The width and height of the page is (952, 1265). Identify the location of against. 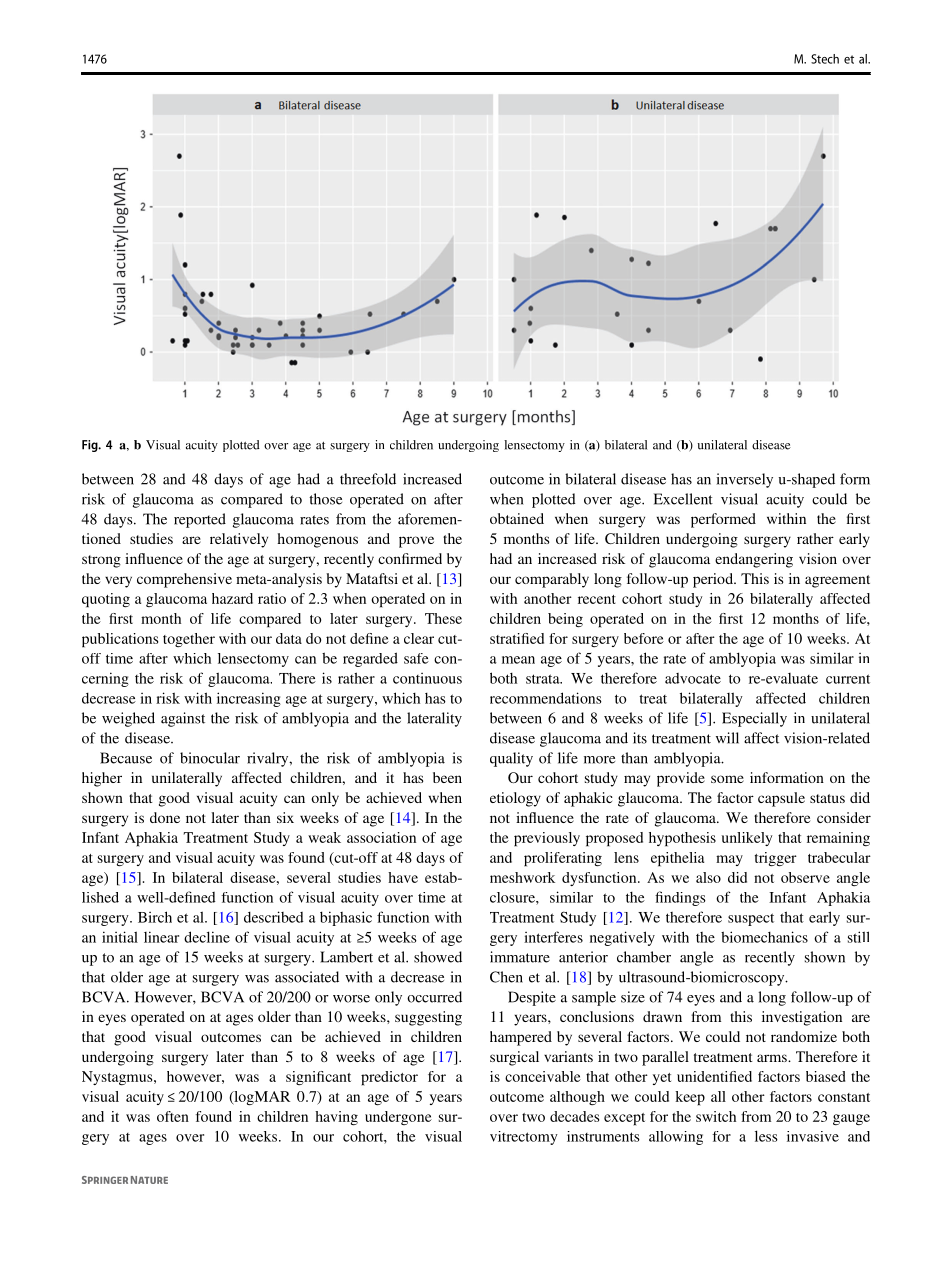
(183, 719).
